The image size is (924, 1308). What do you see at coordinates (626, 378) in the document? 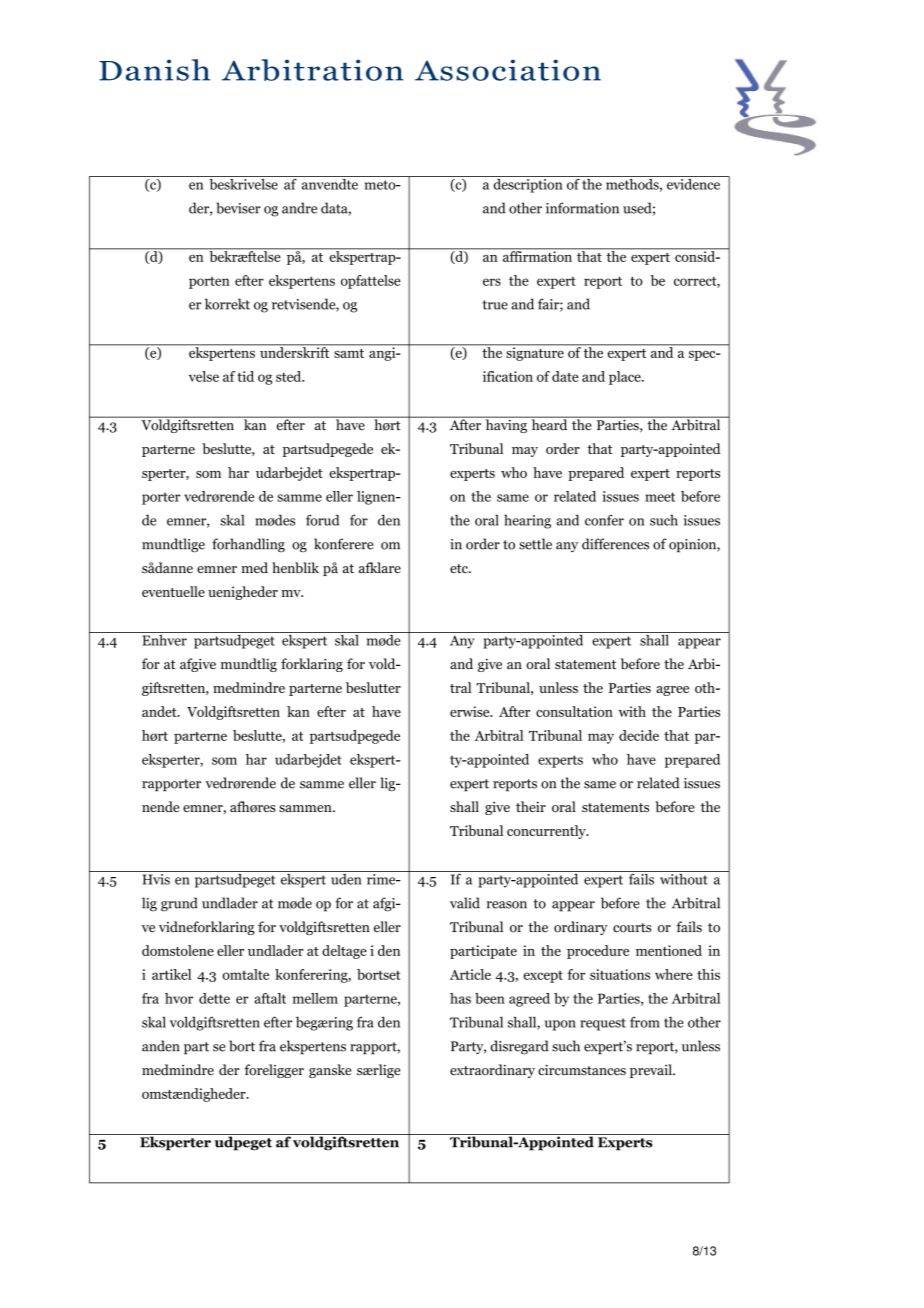
I see `place` at bounding box center [626, 378].
